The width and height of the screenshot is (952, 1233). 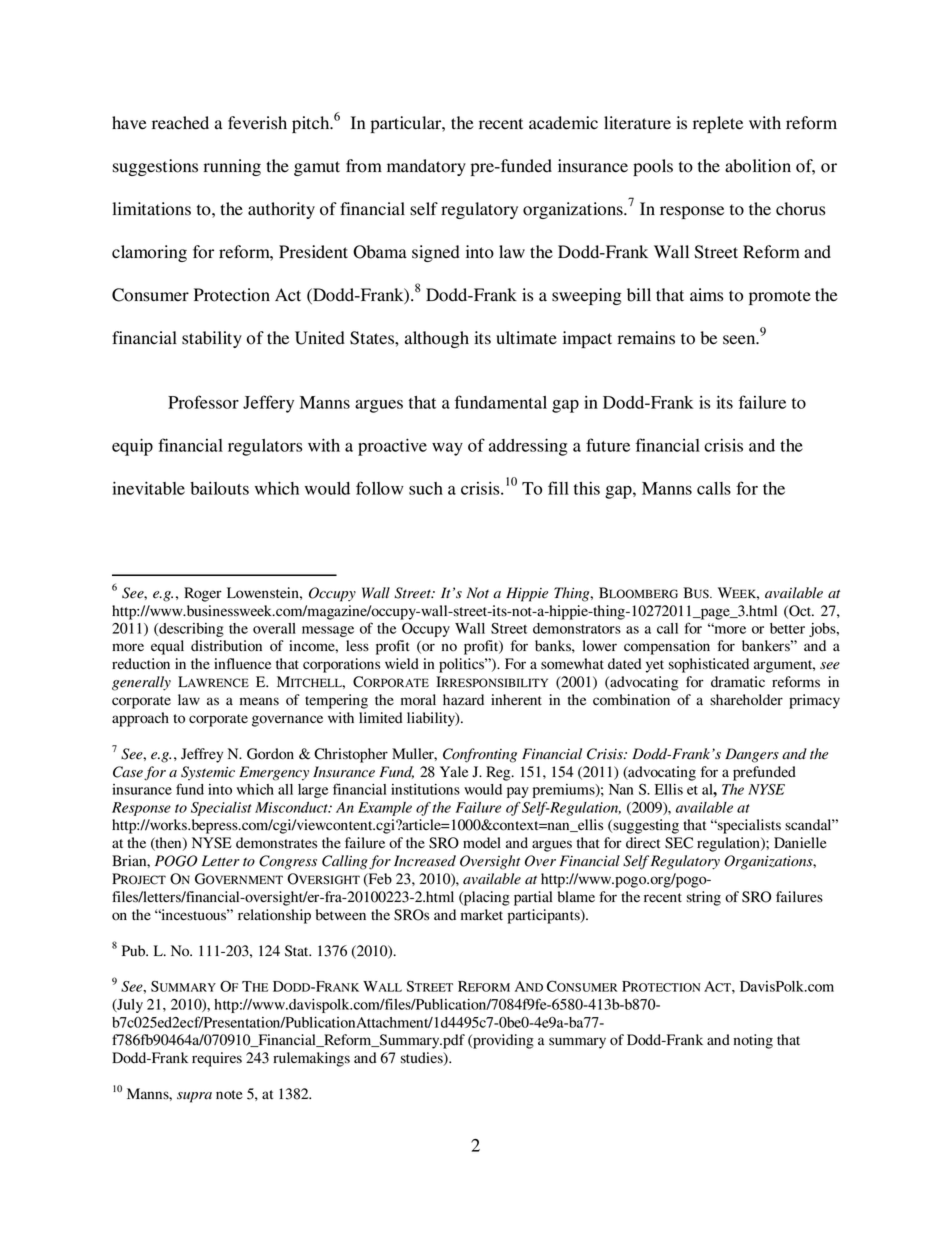 I want to click on market, so click(x=482, y=914).
